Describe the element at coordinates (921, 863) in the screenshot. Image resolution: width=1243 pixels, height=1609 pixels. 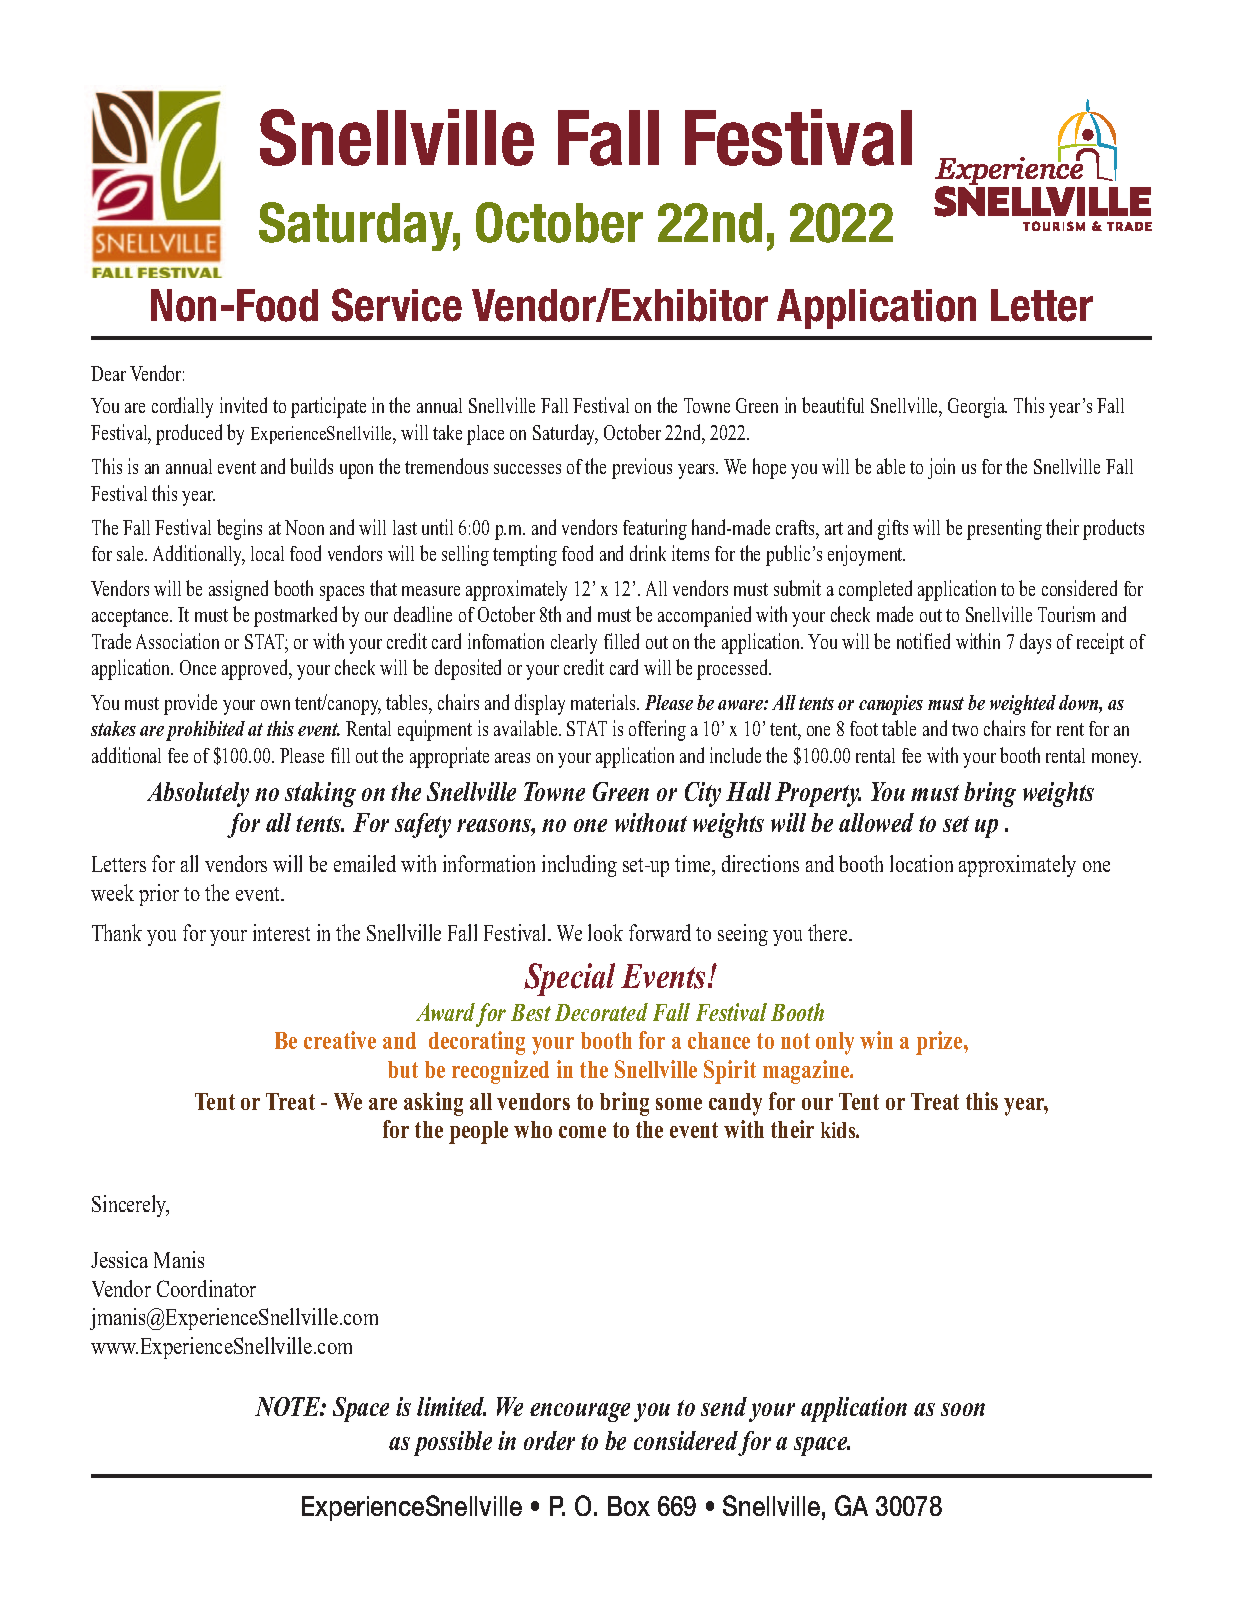
I see `location` at that location.
